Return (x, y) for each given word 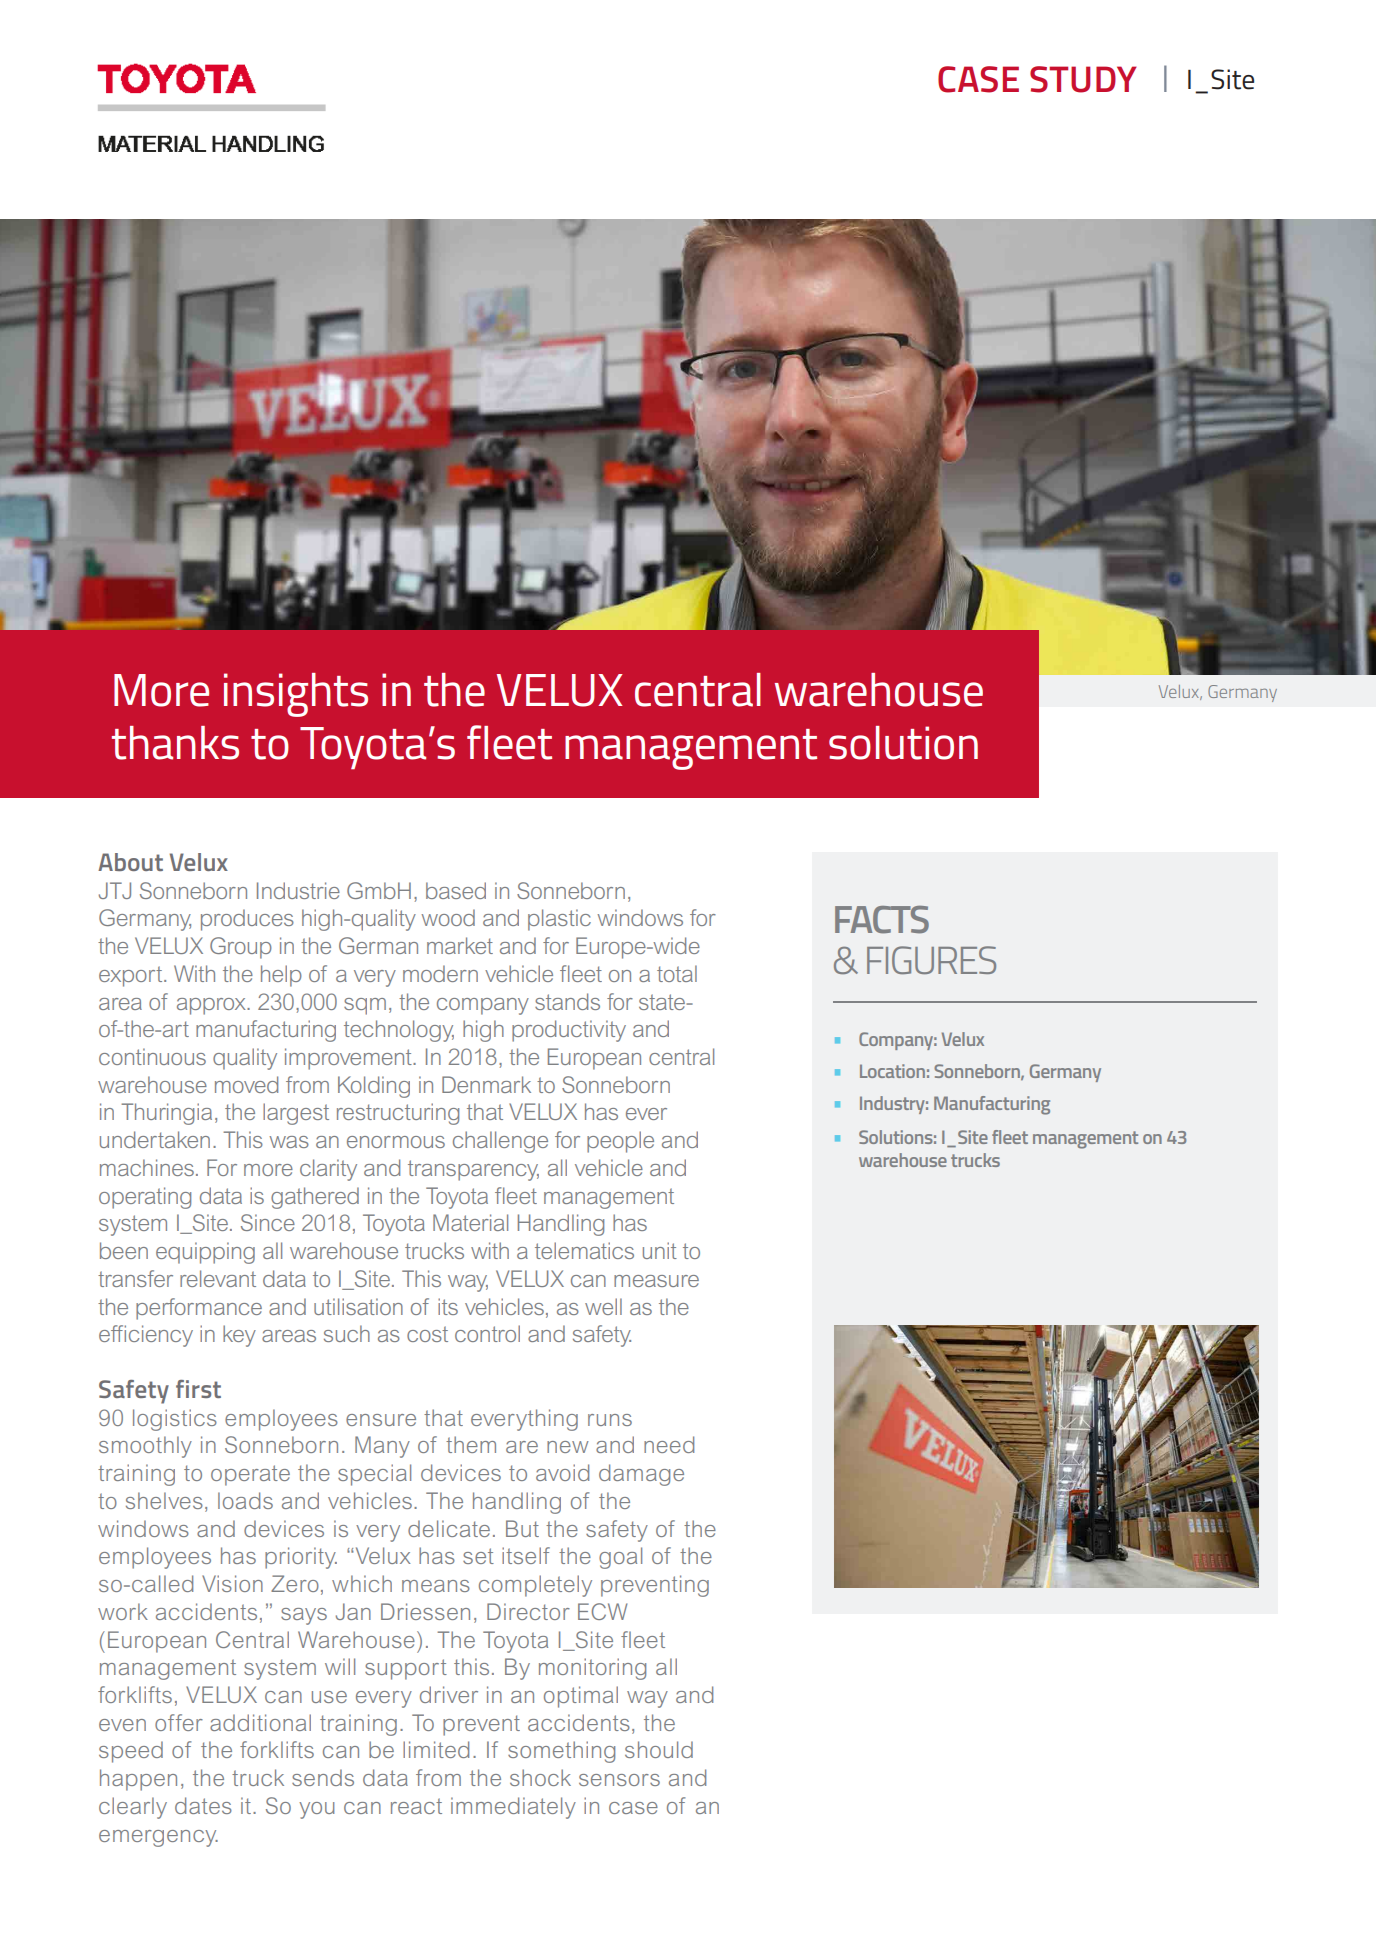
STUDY (1083, 79)
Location (892, 1071)
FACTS (882, 920)
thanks (175, 743)
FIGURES (931, 960)
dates (203, 1805)
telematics (584, 1250)
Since (268, 1222)
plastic (559, 920)
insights (296, 695)
